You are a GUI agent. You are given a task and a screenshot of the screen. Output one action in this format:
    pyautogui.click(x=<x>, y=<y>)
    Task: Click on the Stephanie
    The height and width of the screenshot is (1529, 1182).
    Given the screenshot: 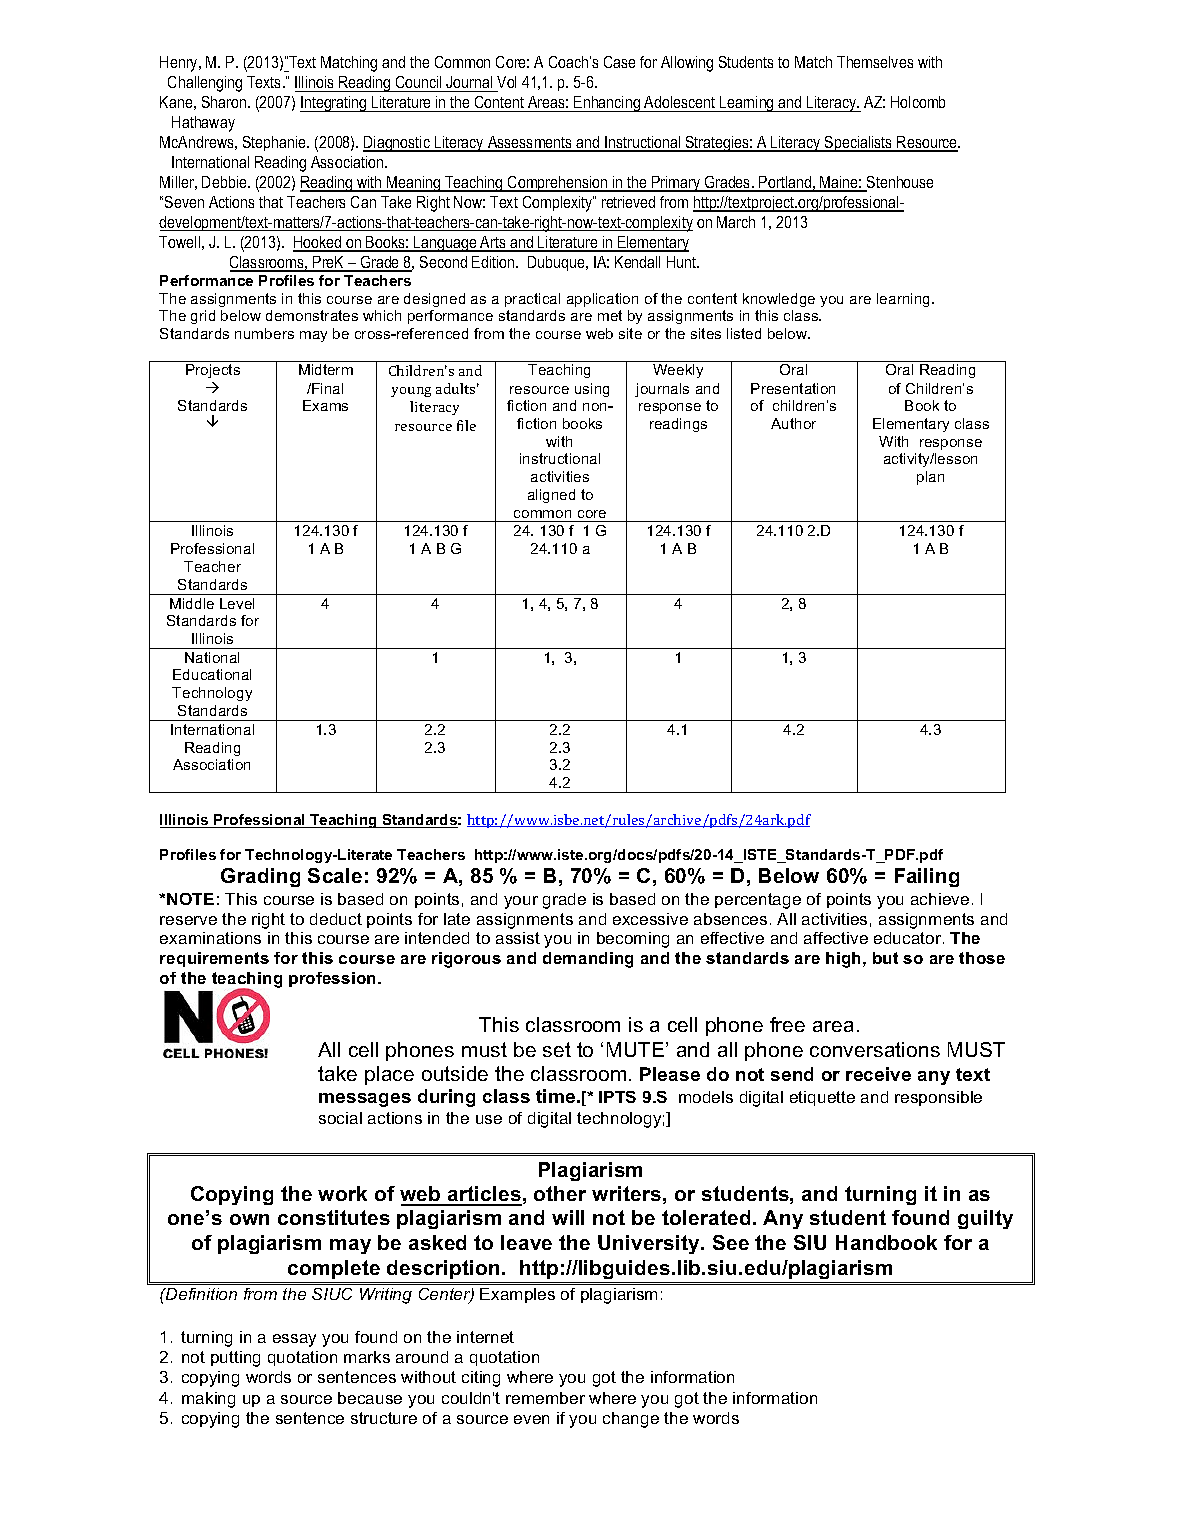 What is the action you would take?
    pyautogui.click(x=275, y=143)
